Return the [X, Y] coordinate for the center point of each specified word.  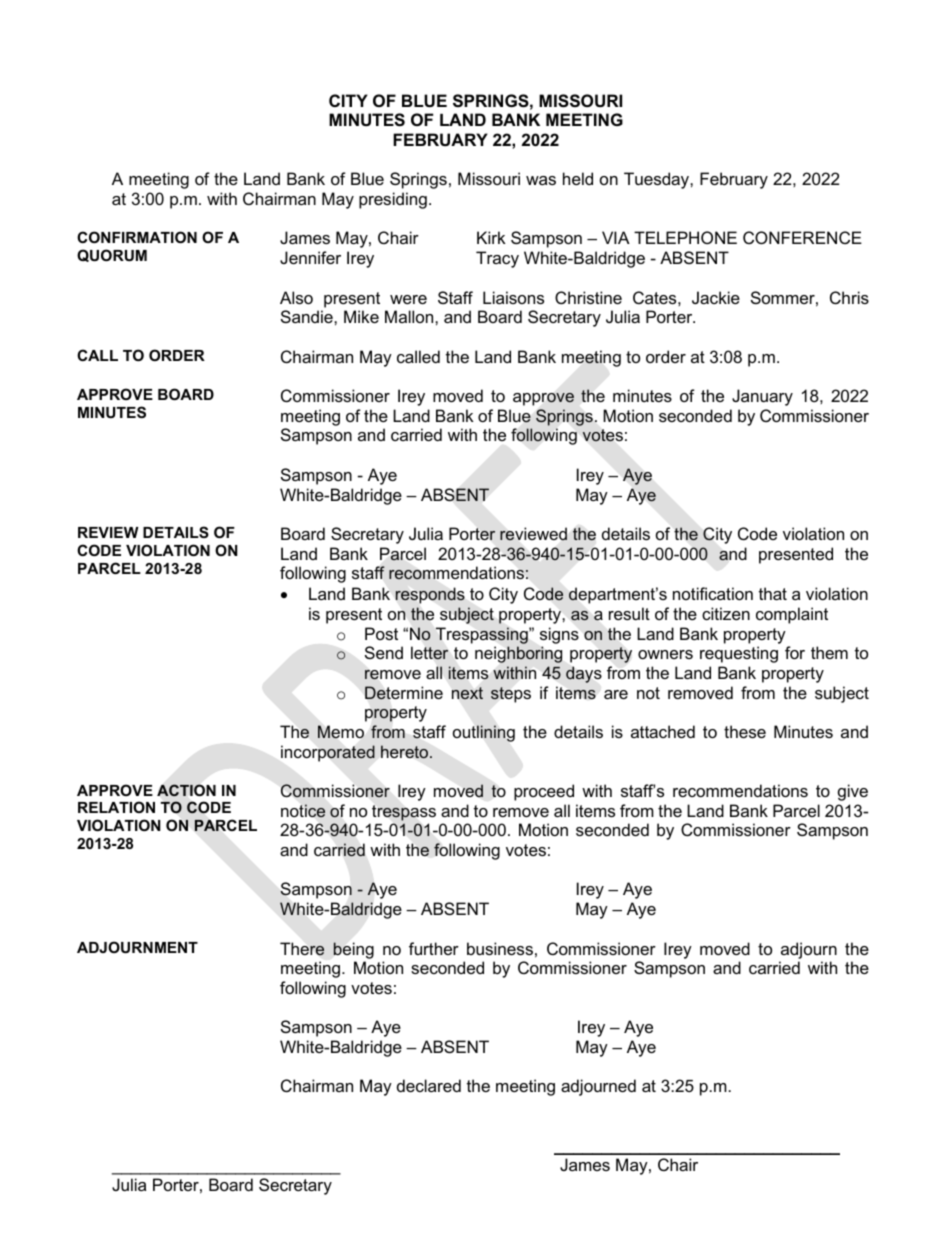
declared [429, 1085]
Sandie [308, 316]
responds [430, 596]
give [853, 792]
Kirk [491, 237]
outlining [484, 733]
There [302, 949]
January [762, 397]
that [773, 593]
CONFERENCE [802, 237]
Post [381, 633]
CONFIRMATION [137, 237]
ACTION [186, 790]
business [500, 948]
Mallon [410, 316]
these [745, 731]
